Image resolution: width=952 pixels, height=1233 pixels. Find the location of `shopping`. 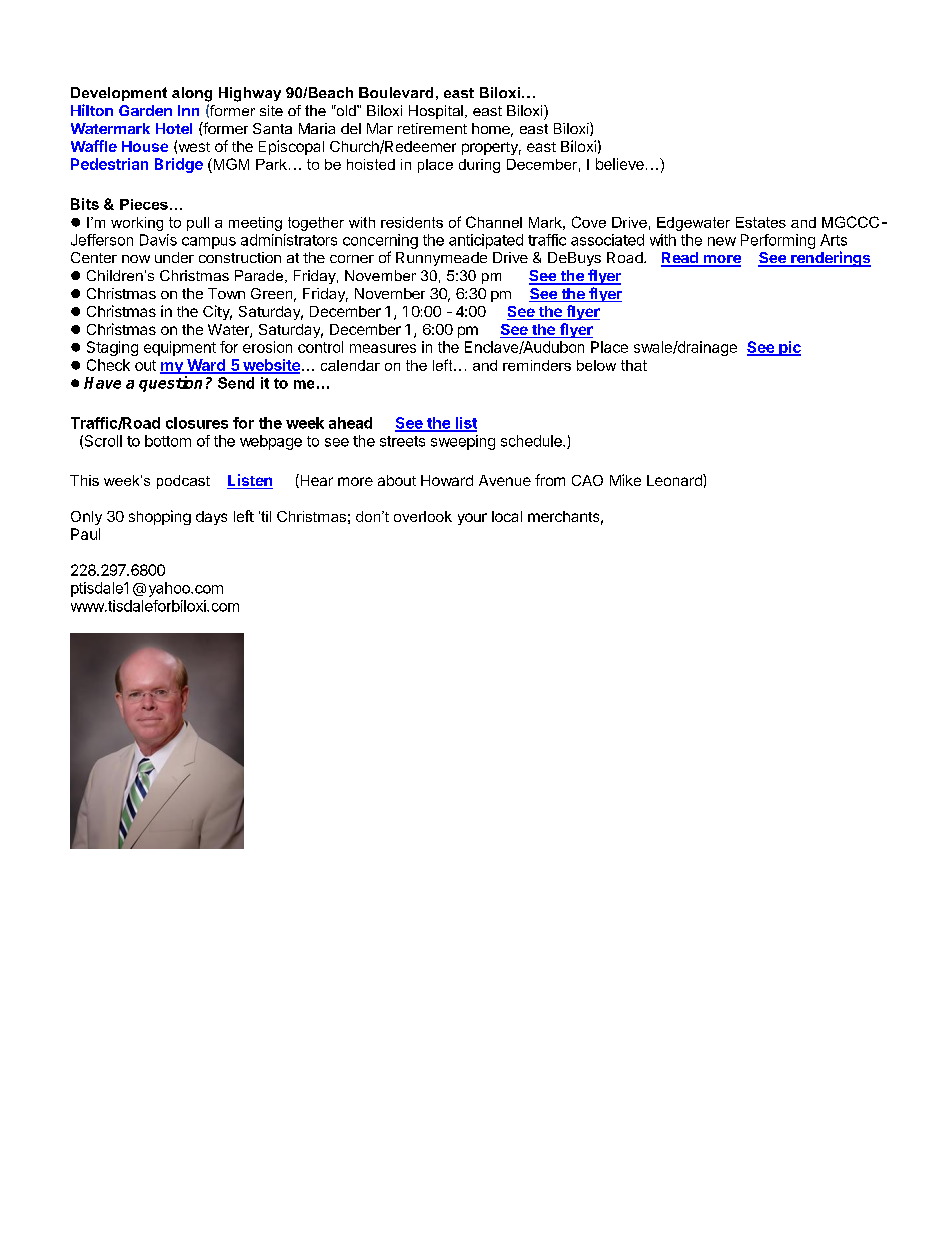

shopping is located at coordinates (160, 517).
